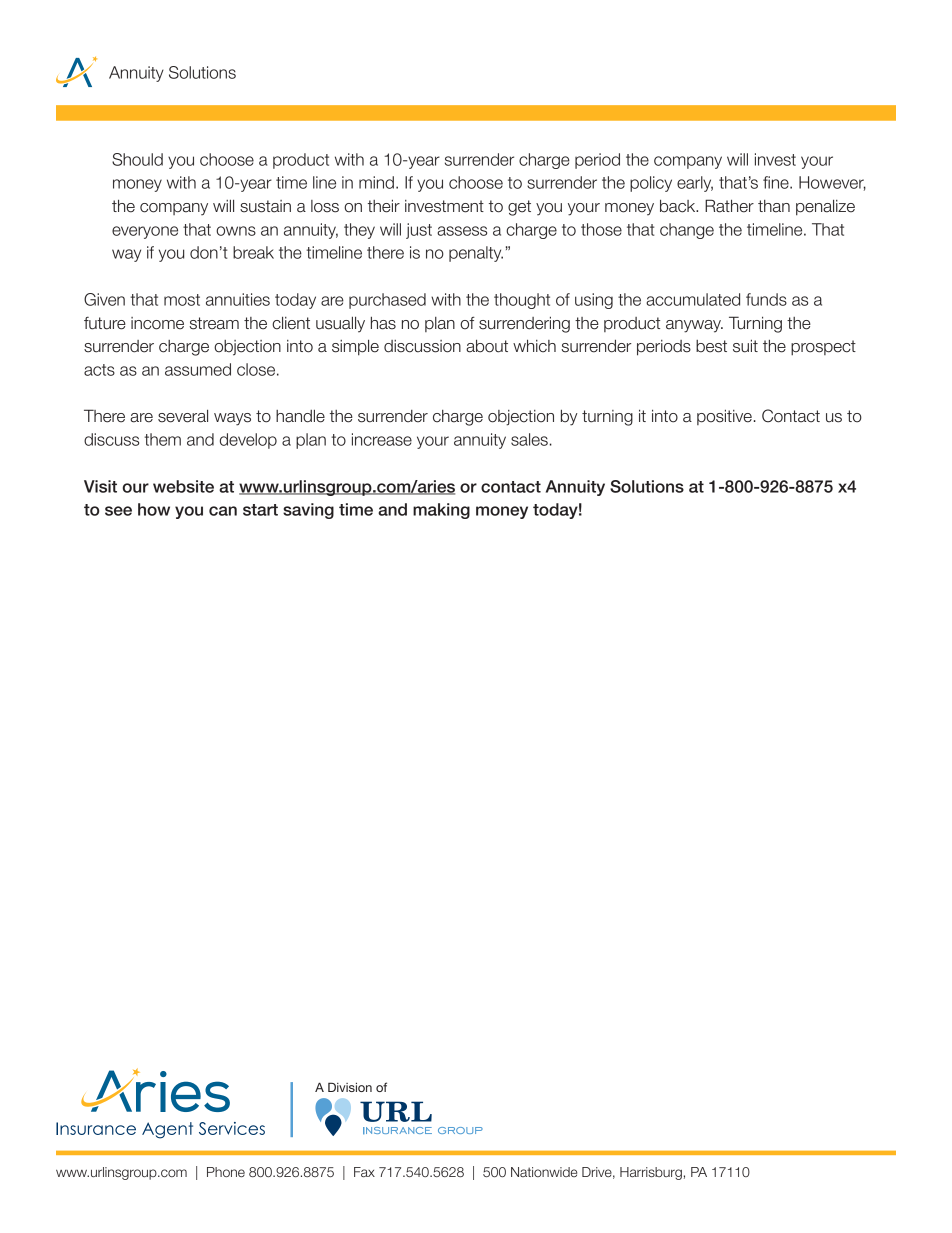  What do you see at coordinates (137, 159) in the screenshot?
I see `Should` at bounding box center [137, 159].
